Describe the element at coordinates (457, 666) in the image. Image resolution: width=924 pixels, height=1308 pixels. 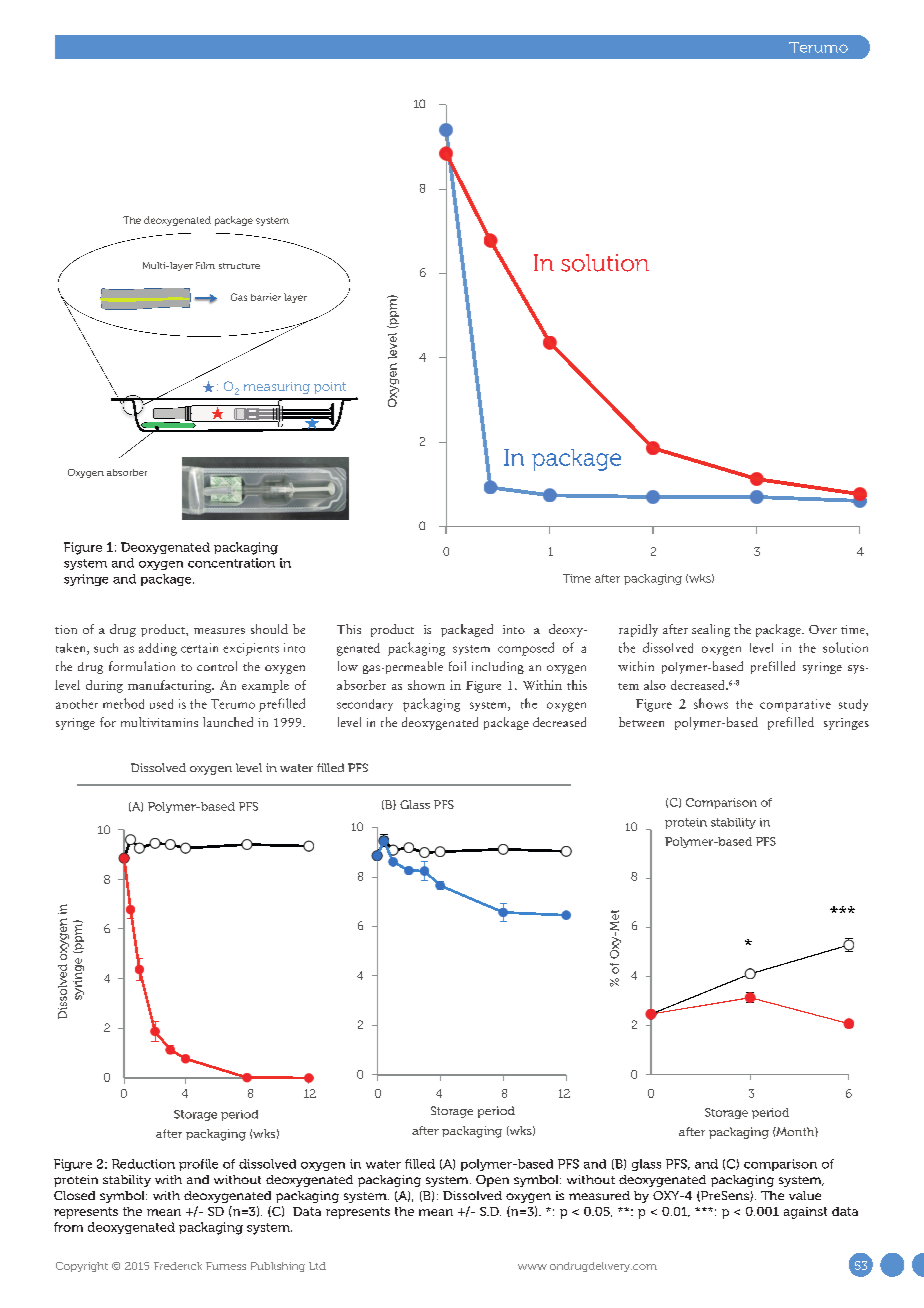
I see `foil` at that location.
